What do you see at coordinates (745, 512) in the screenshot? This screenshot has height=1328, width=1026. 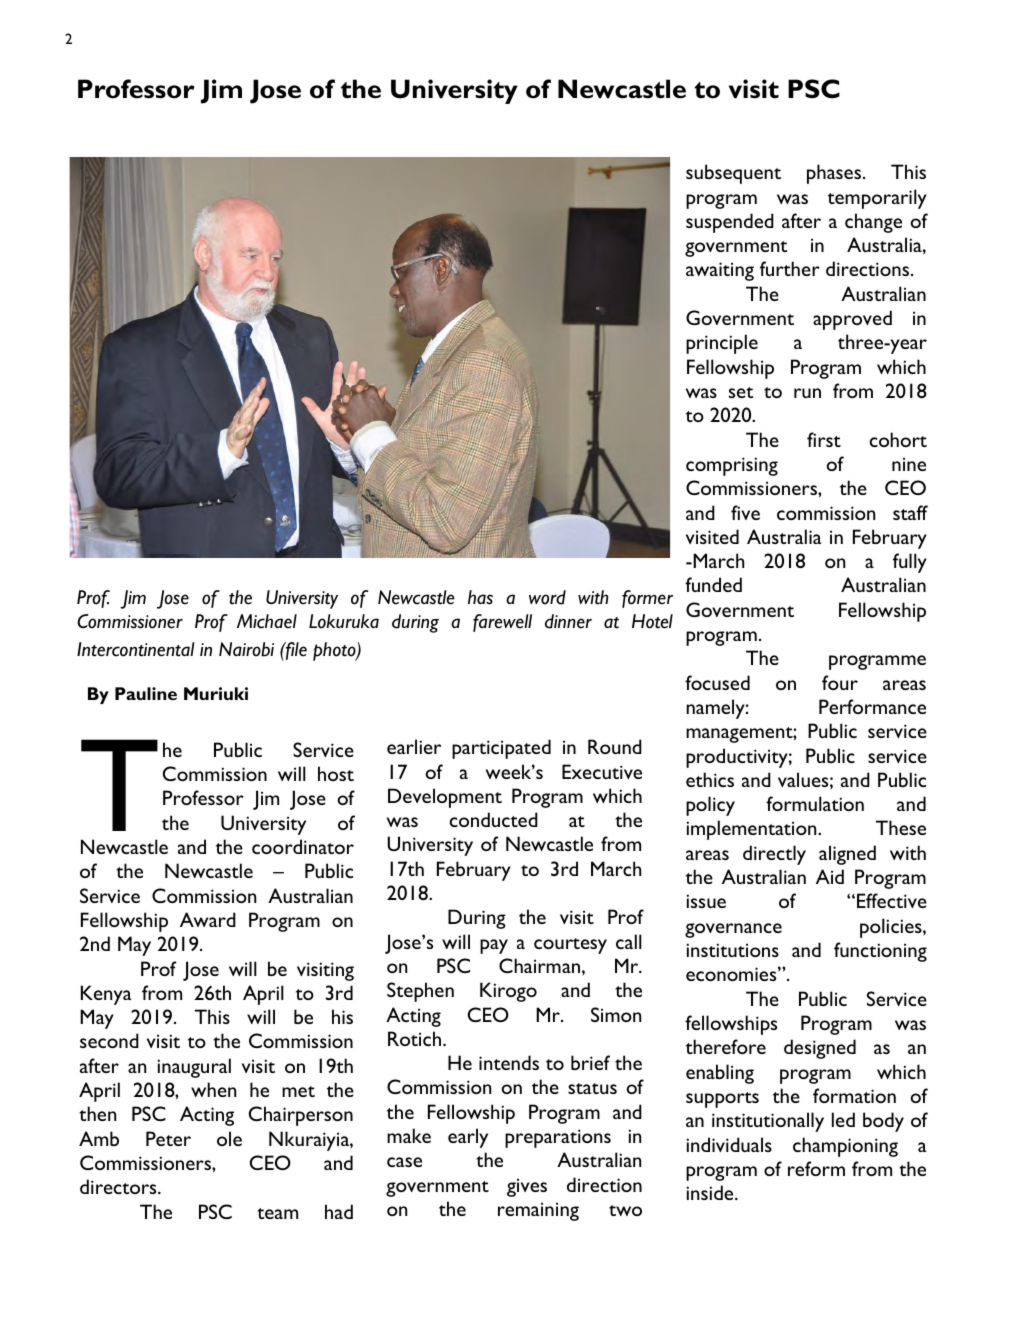 I see `five` at bounding box center [745, 512].
